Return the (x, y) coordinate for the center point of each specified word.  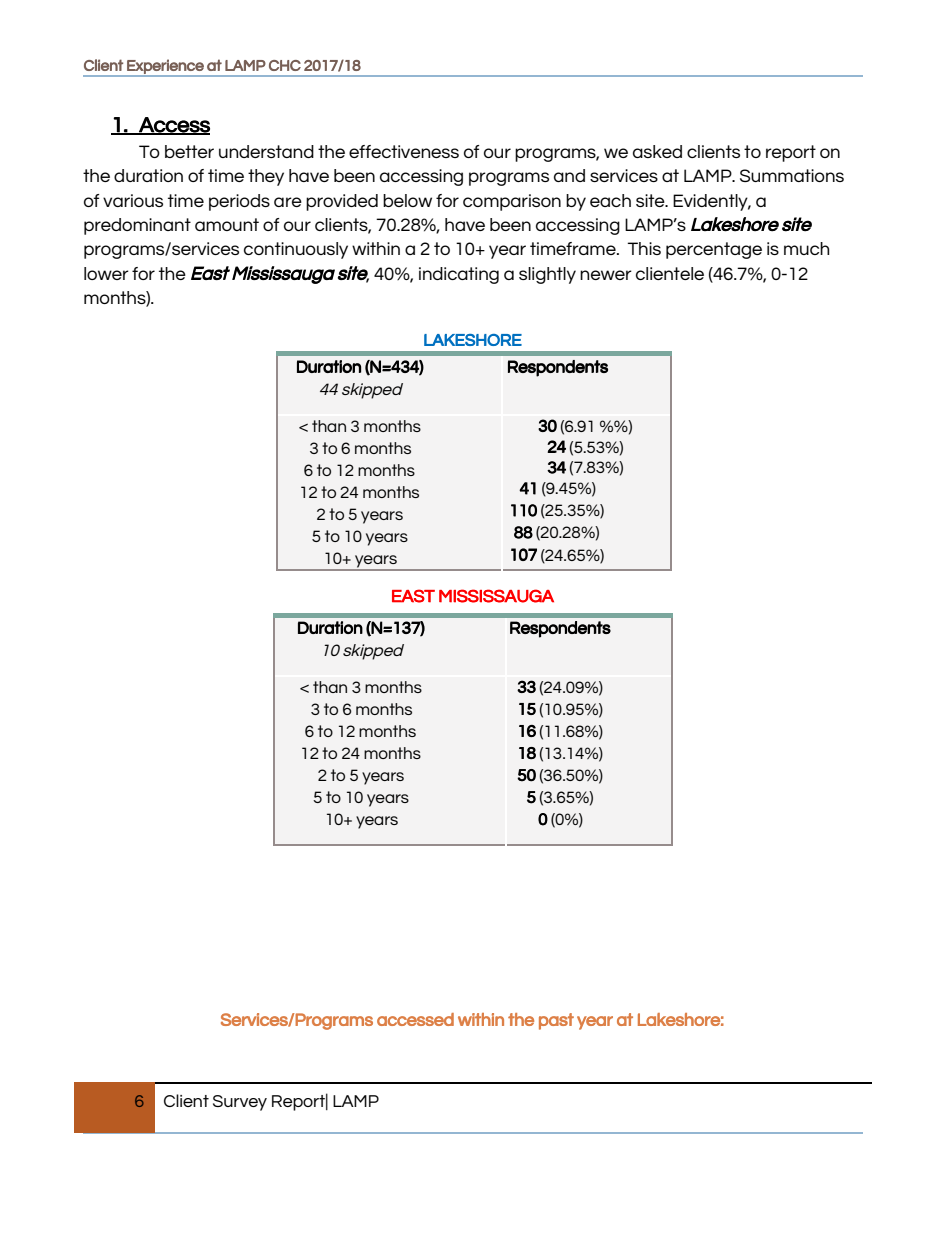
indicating (459, 275)
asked (657, 151)
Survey (240, 1103)
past (556, 1021)
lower (106, 273)
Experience (165, 67)
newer (606, 275)
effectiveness (404, 151)
